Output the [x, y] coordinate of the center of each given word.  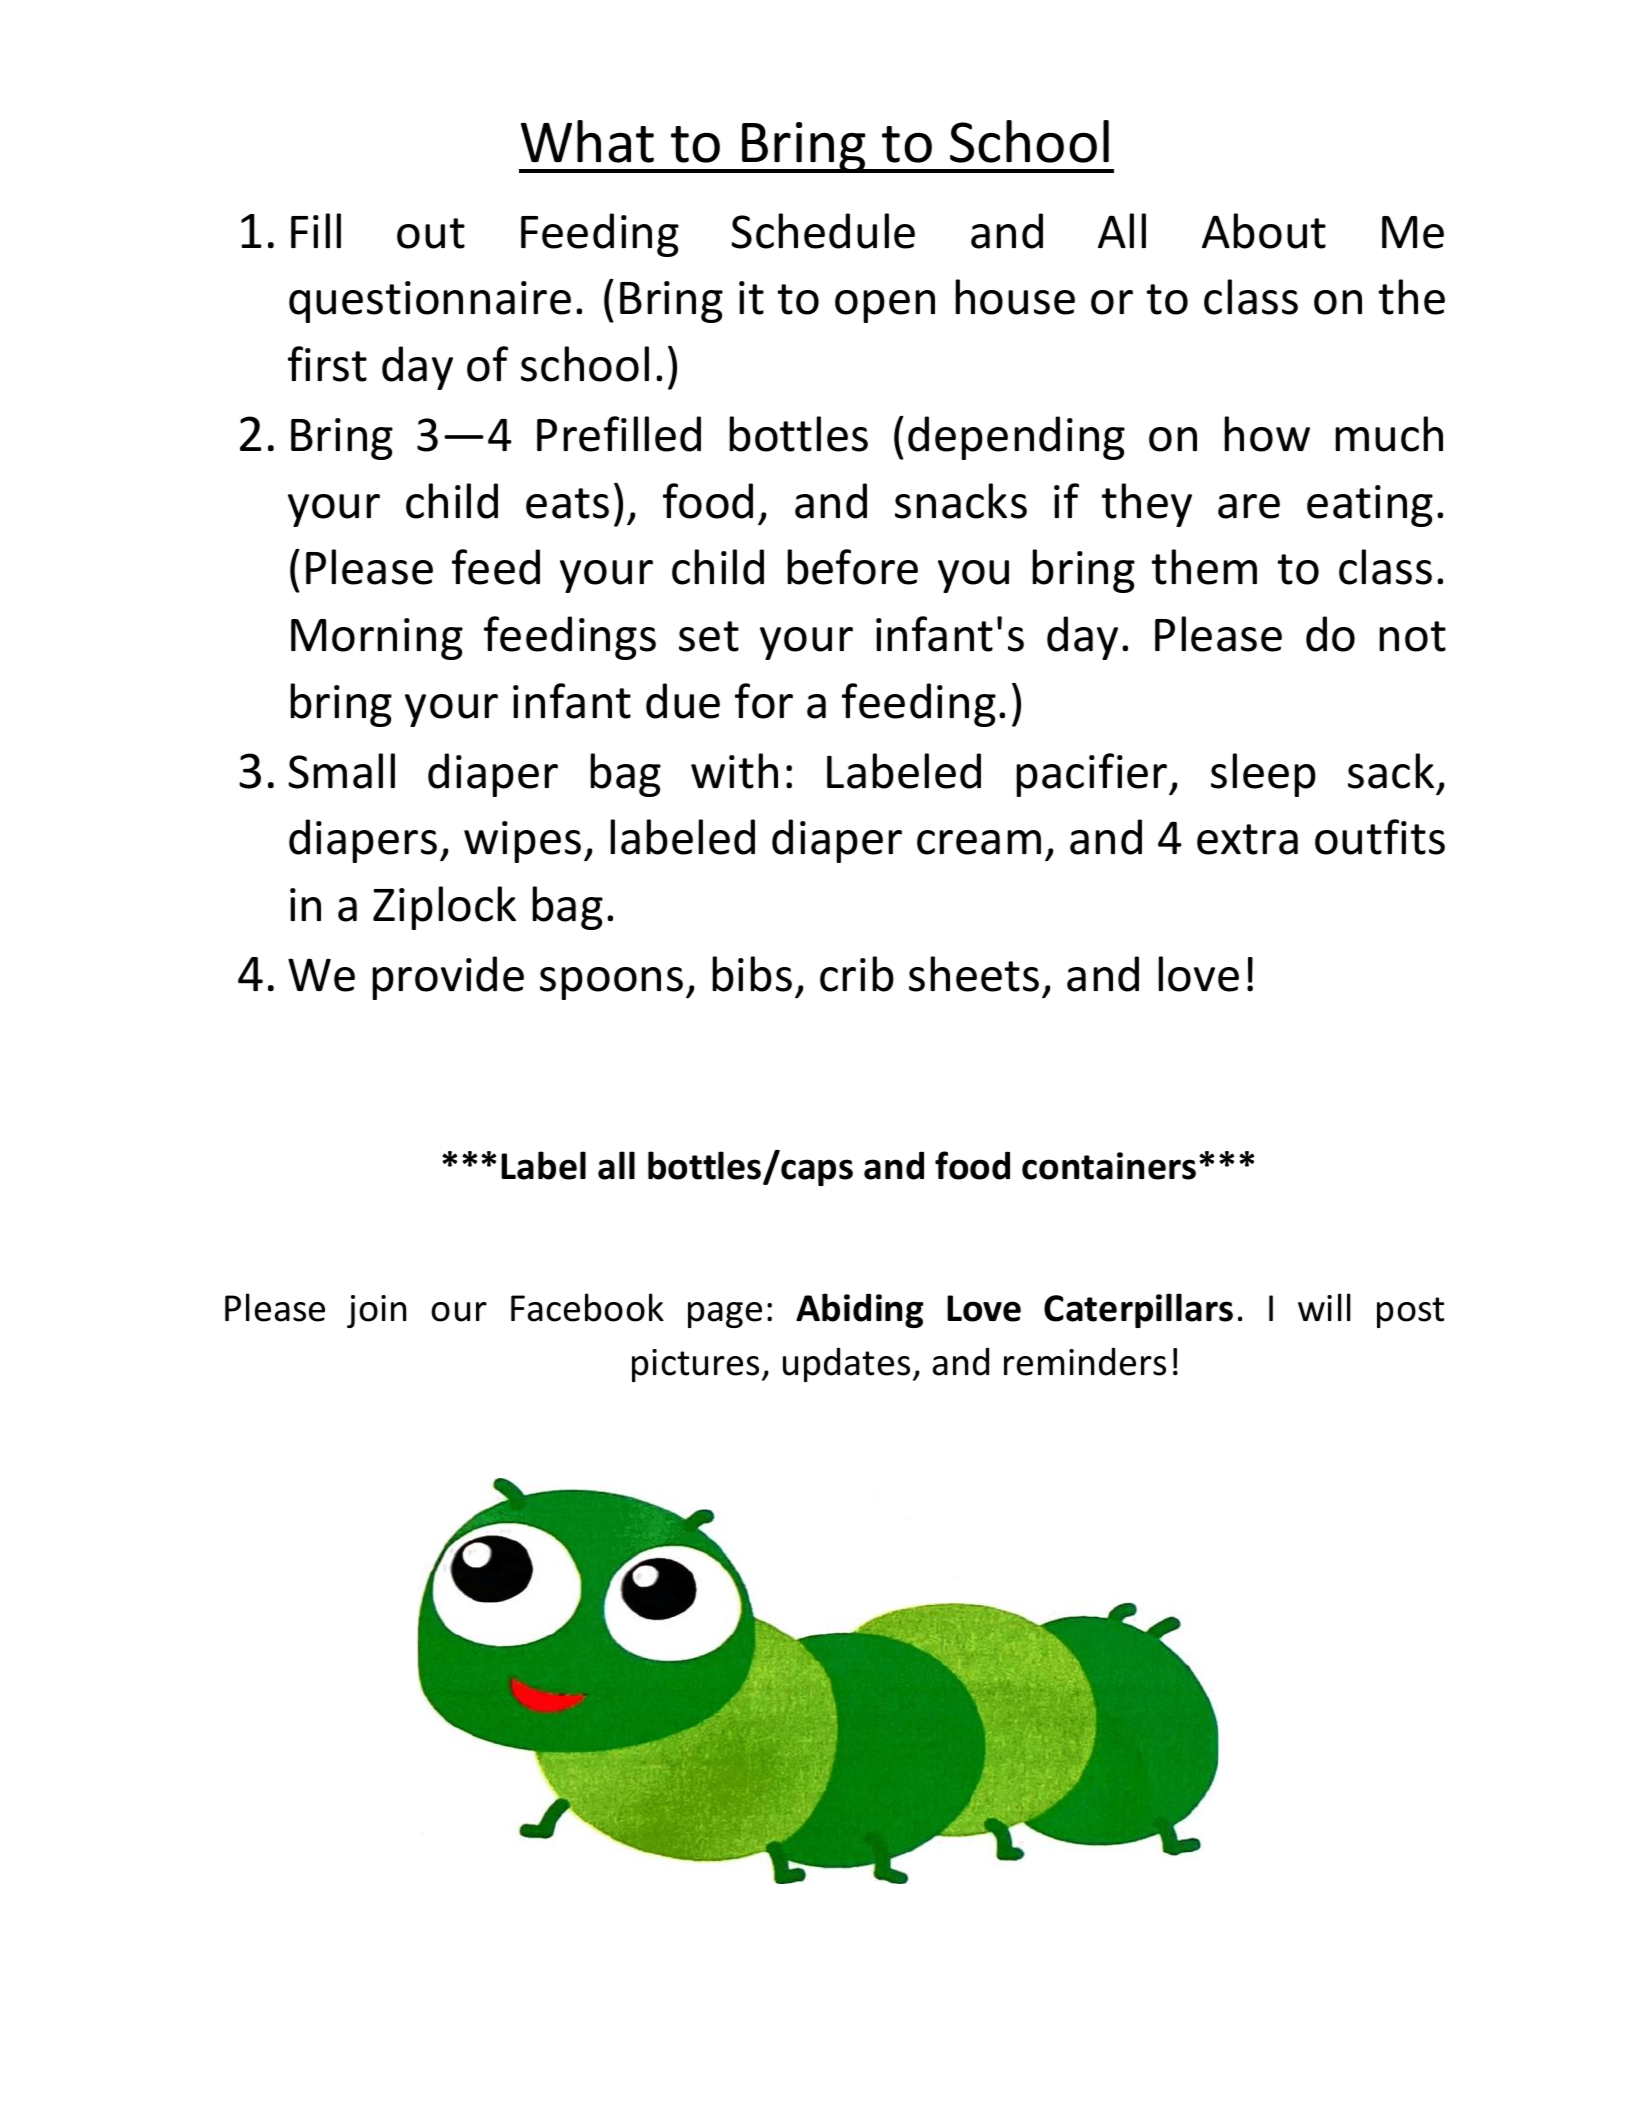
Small [341, 771]
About [1264, 231]
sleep [1263, 775]
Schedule [823, 231]
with [734, 771]
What [587, 141]
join [376, 1311]
